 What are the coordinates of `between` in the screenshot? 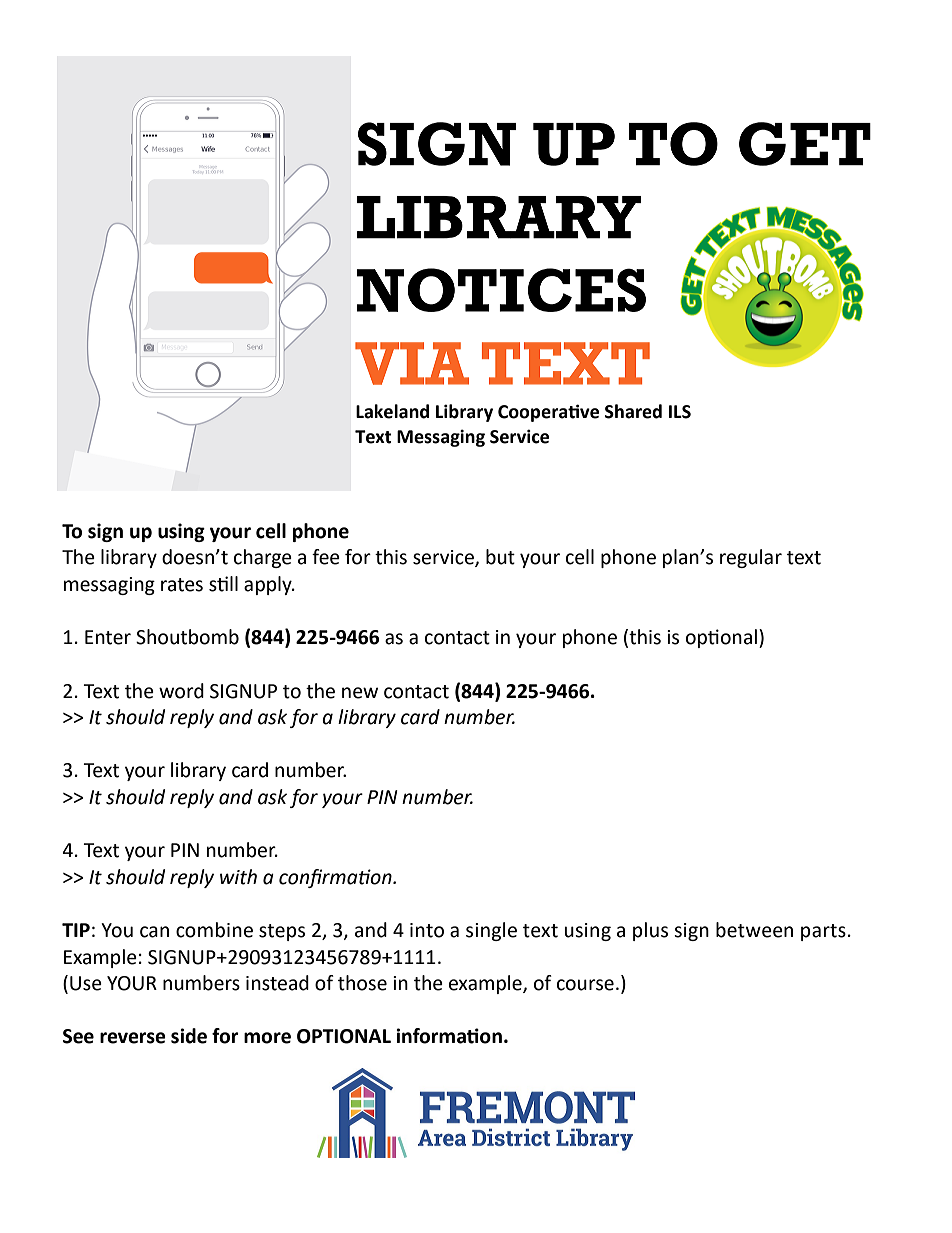 It's located at (754, 930).
